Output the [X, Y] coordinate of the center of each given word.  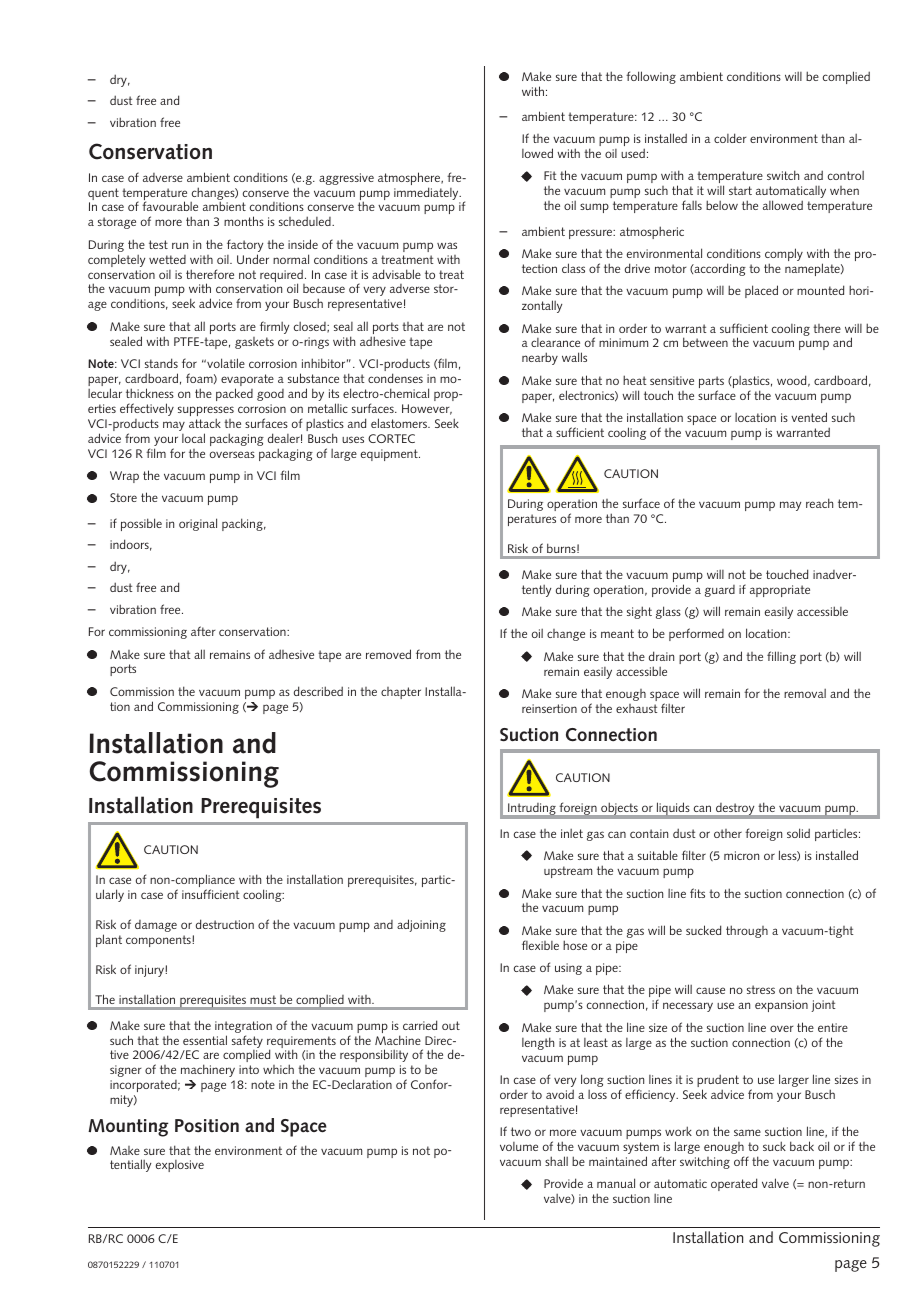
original [198, 524]
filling [781, 657]
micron [741, 855]
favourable [170, 206]
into [249, 1069]
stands [161, 363]
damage [156, 926]
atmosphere [410, 180]
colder [730, 138]
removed [388, 654]
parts [711, 383]
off [741, 1161]
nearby [540, 358]
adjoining [421, 925]
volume [519, 1146]
